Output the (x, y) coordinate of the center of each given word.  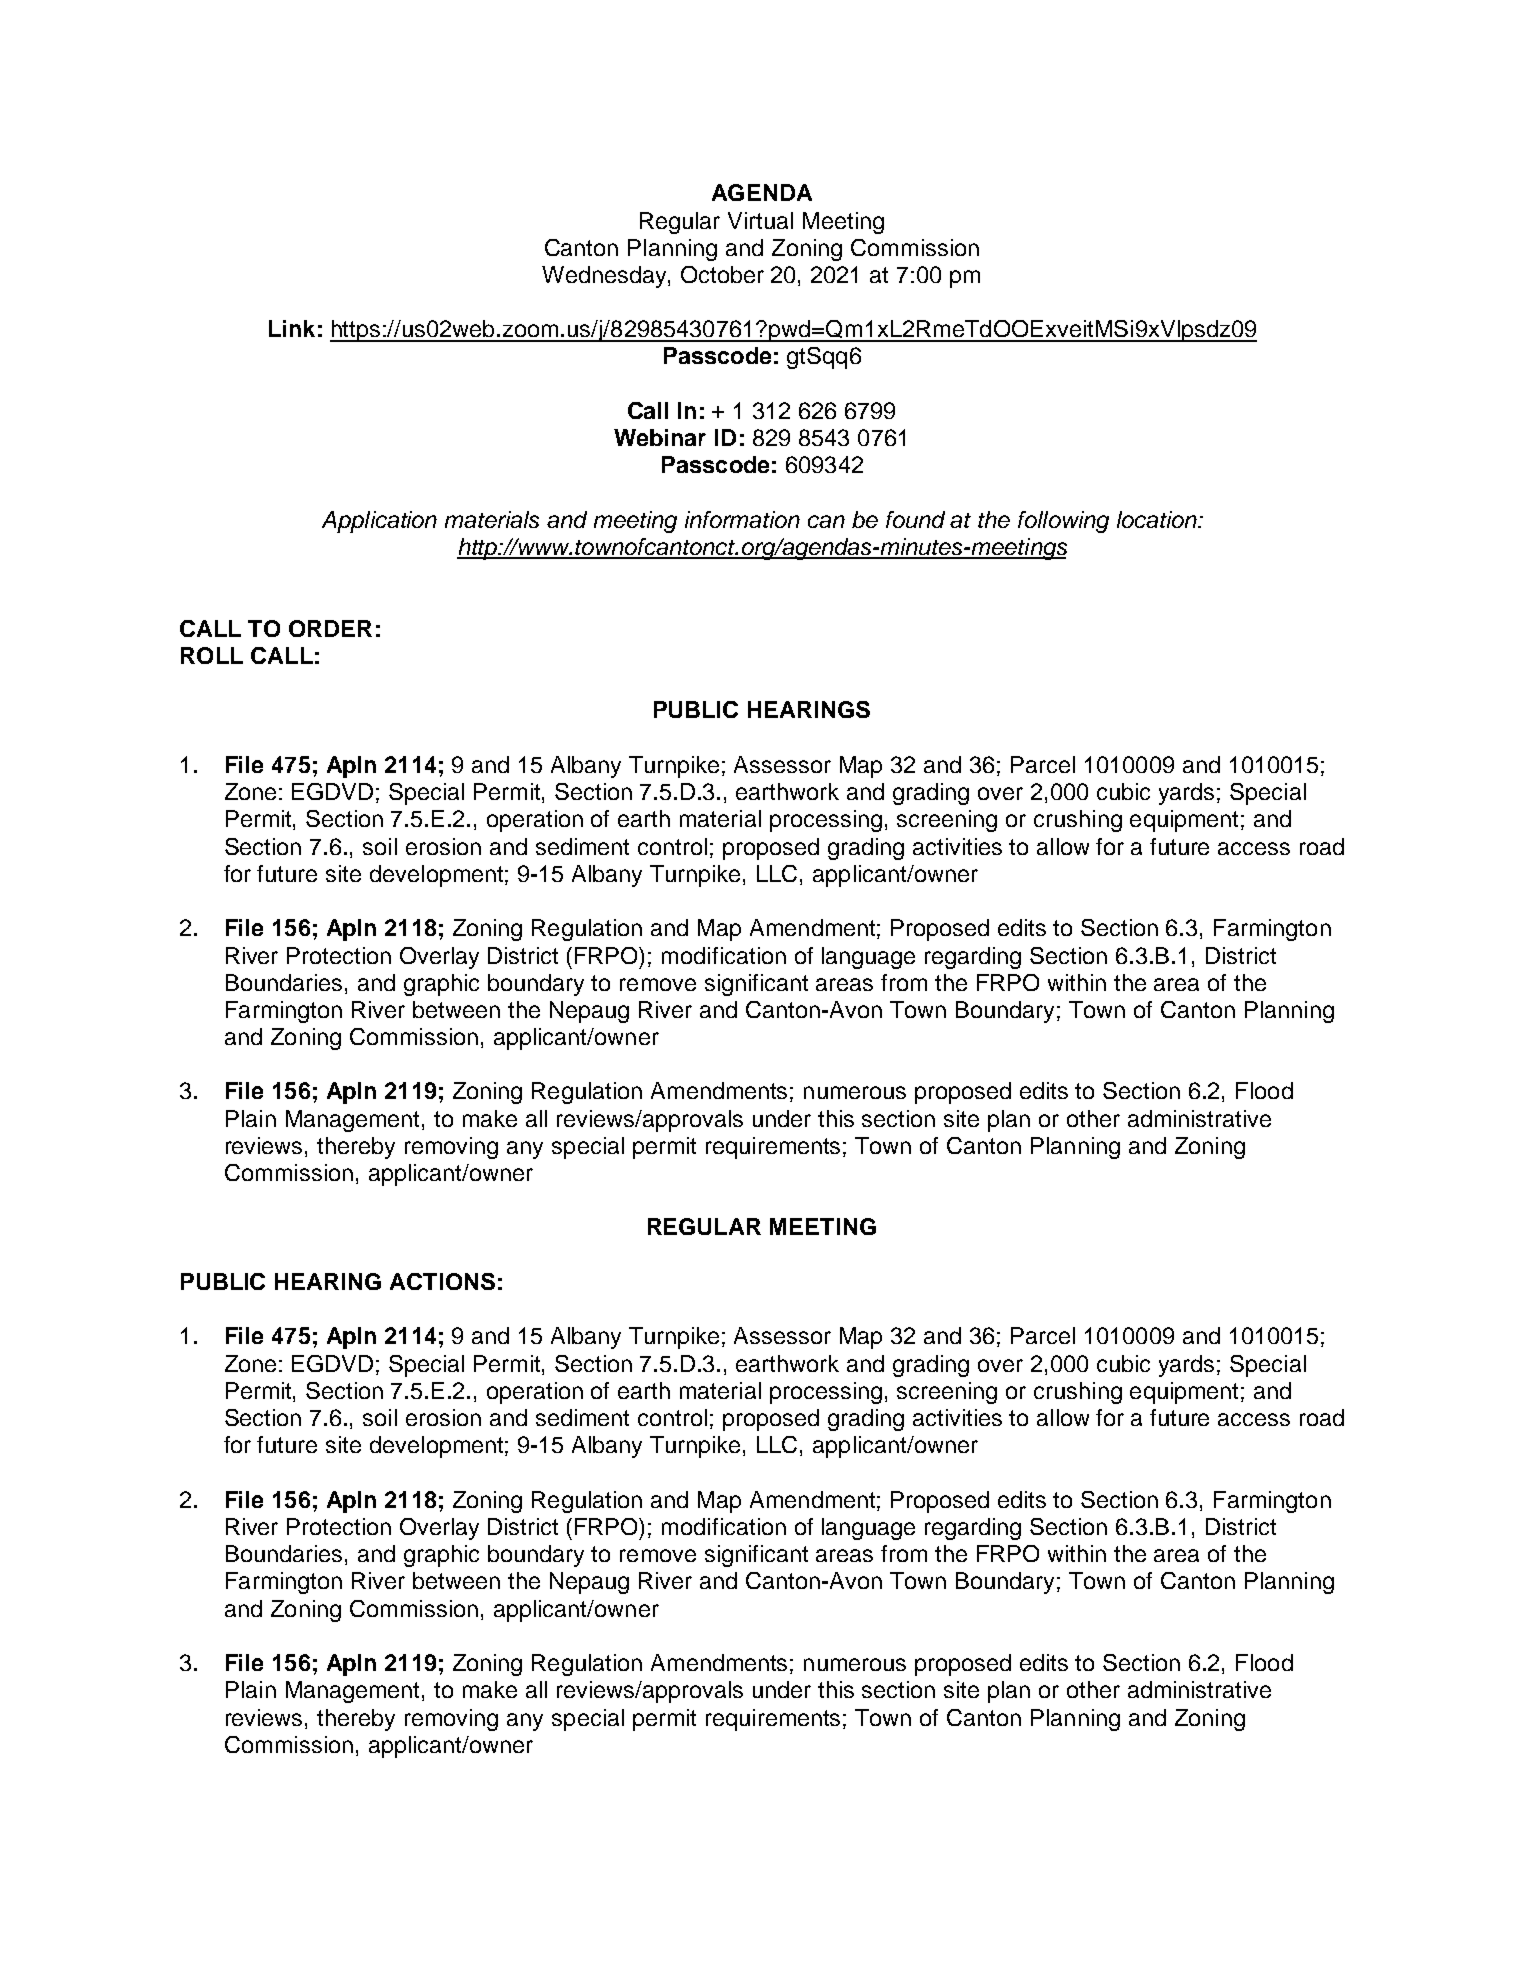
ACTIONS (442, 1281)
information (742, 519)
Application (379, 522)
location (1158, 519)
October (722, 274)
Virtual (760, 220)
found (915, 519)
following (1063, 522)
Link (292, 328)
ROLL (212, 655)
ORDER (330, 628)
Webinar (660, 437)
